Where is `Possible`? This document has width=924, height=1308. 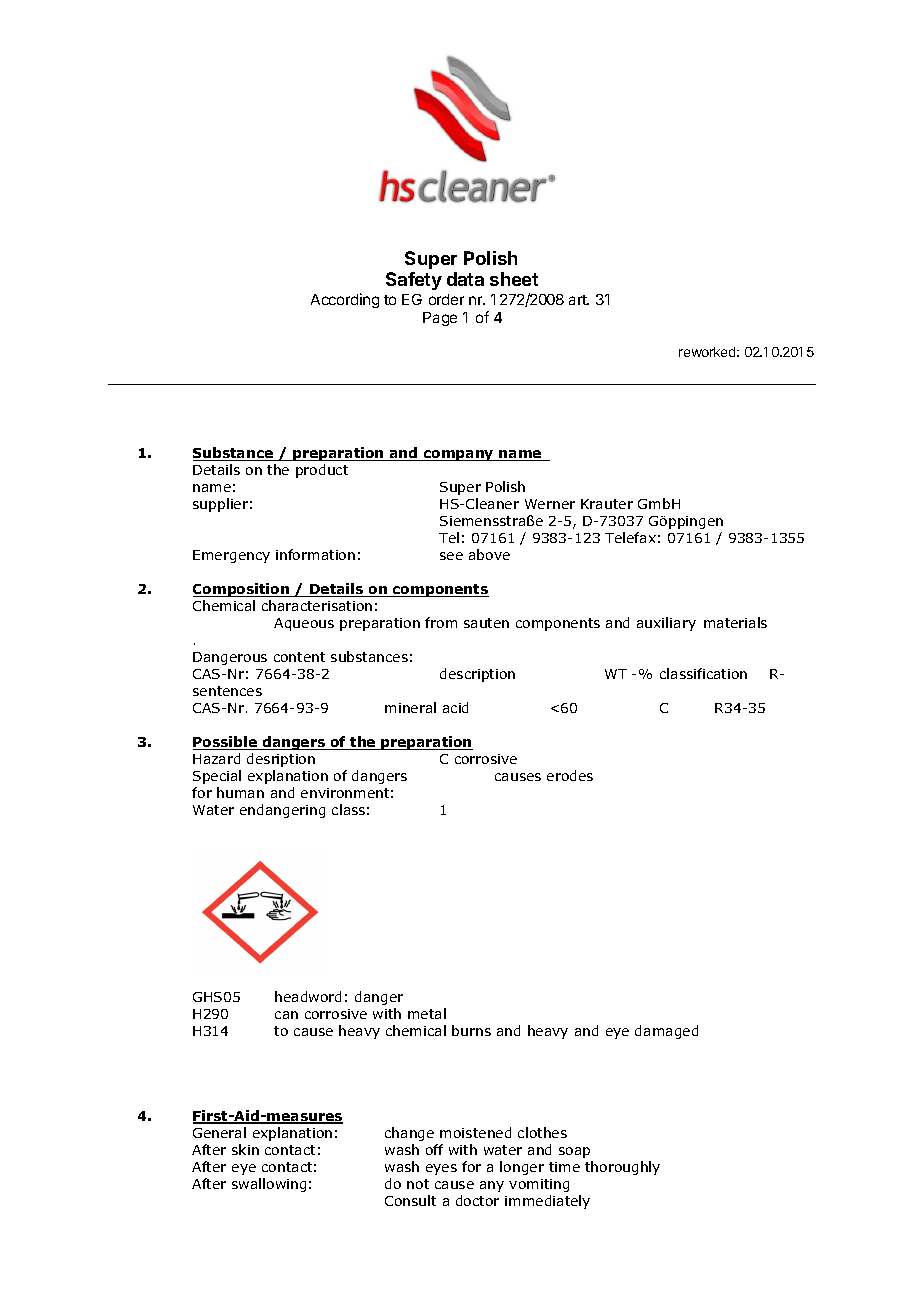
Possible is located at coordinates (226, 743).
